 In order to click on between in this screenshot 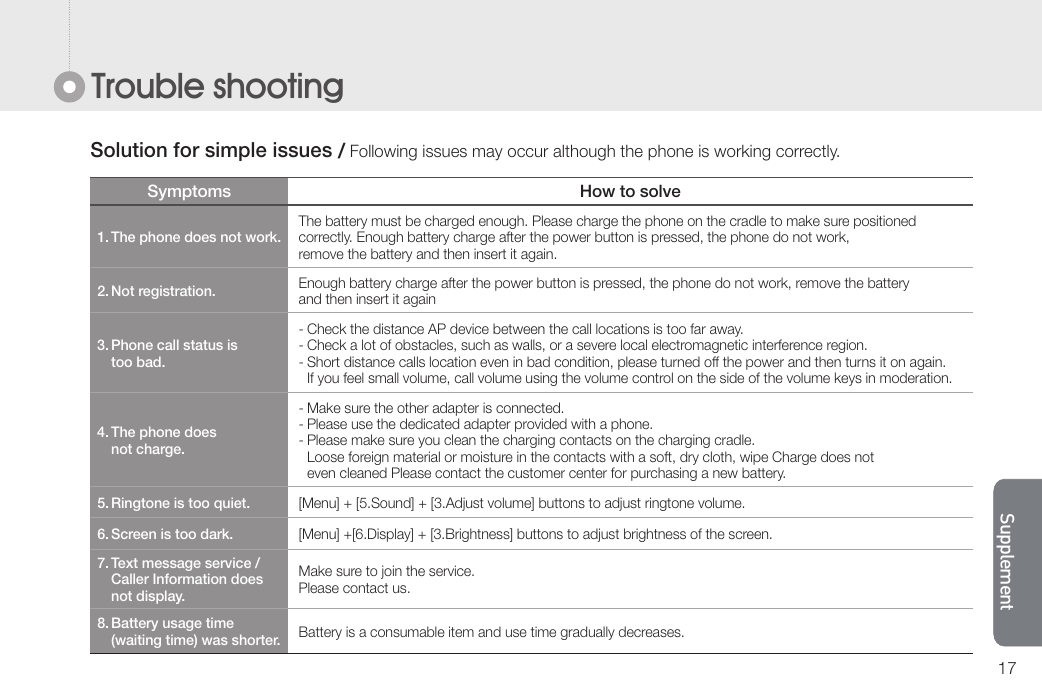, I will do `click(519, 328)`.
